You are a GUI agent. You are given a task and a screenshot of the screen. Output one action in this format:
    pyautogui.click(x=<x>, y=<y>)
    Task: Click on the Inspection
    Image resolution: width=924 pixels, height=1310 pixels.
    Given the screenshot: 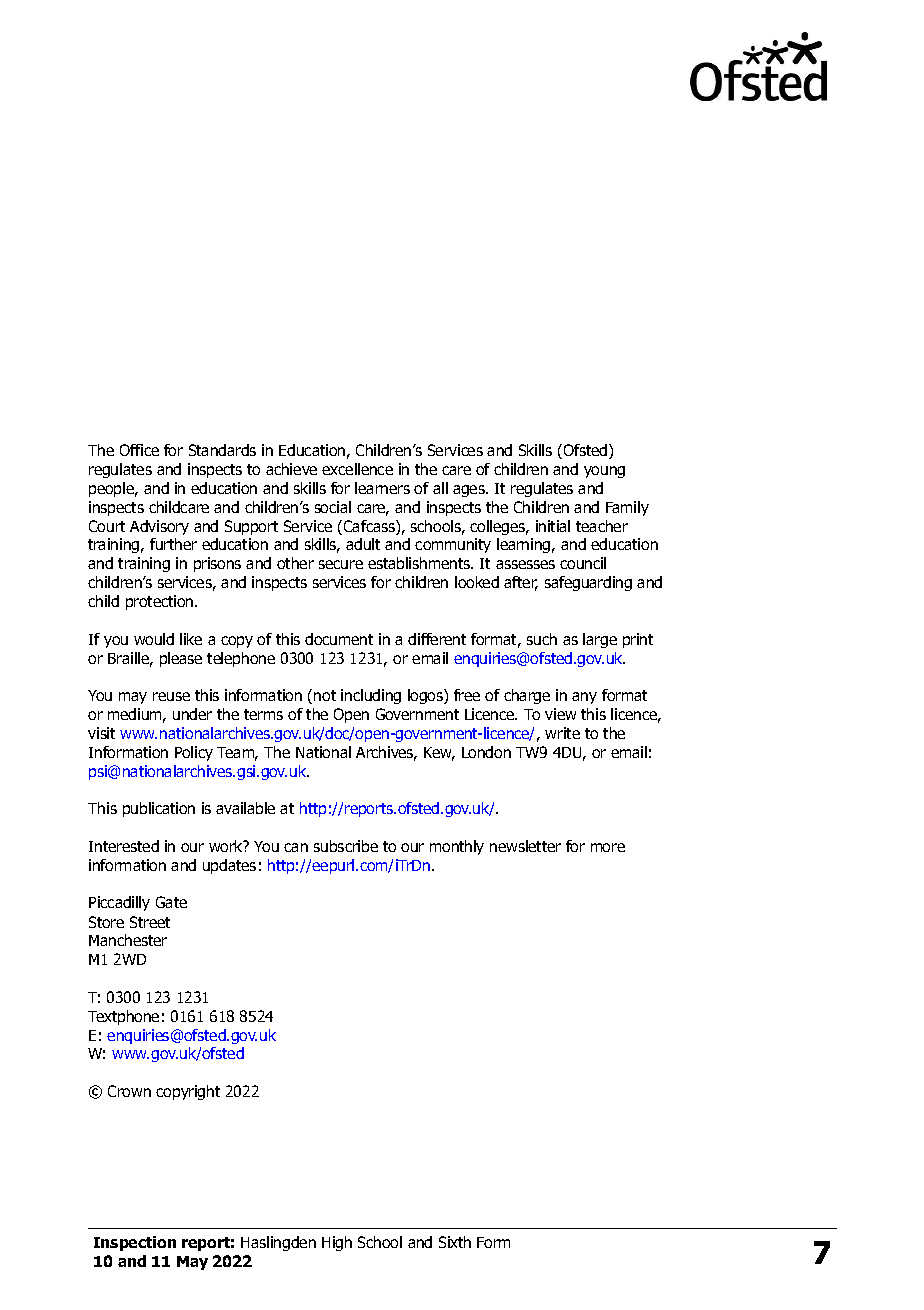 What is the action you would take?
    pyautogui.click(x=135, y=1243)
